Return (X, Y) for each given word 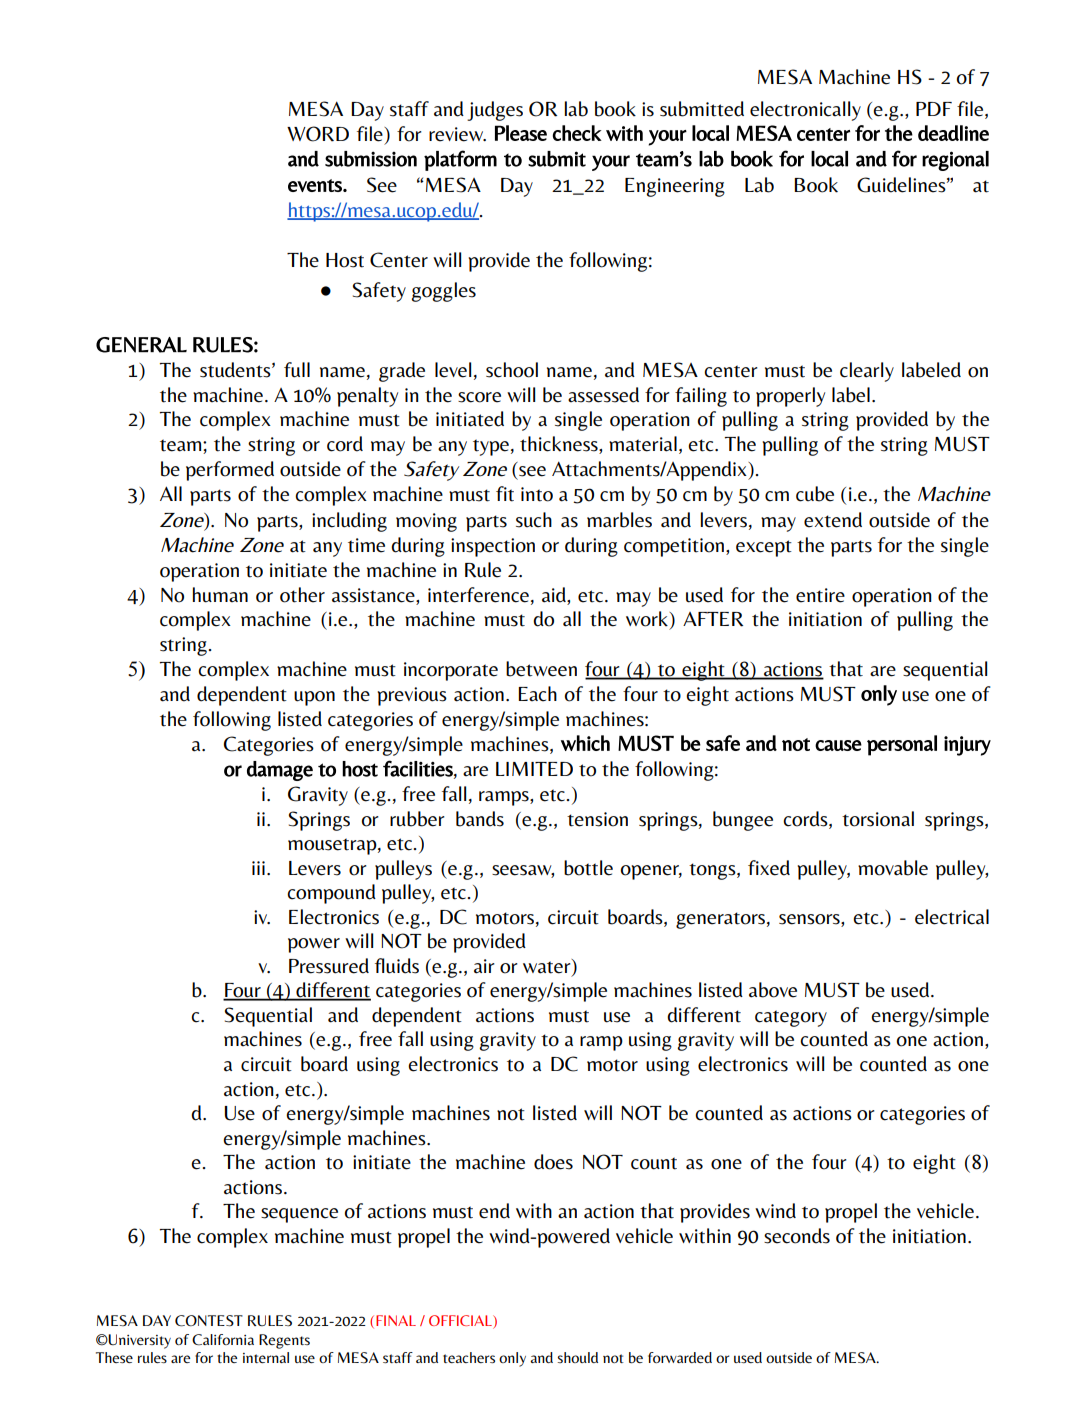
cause (838, 745)
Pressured (329, 966)
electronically (805, 111)
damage (280, 771)
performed (230, 471)
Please (521, 133)
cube (815, 494)
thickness (560, 444)
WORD (318, 134)
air (484, 966)
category (791, 1018)
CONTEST (209, 1321)
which (585, 743)
